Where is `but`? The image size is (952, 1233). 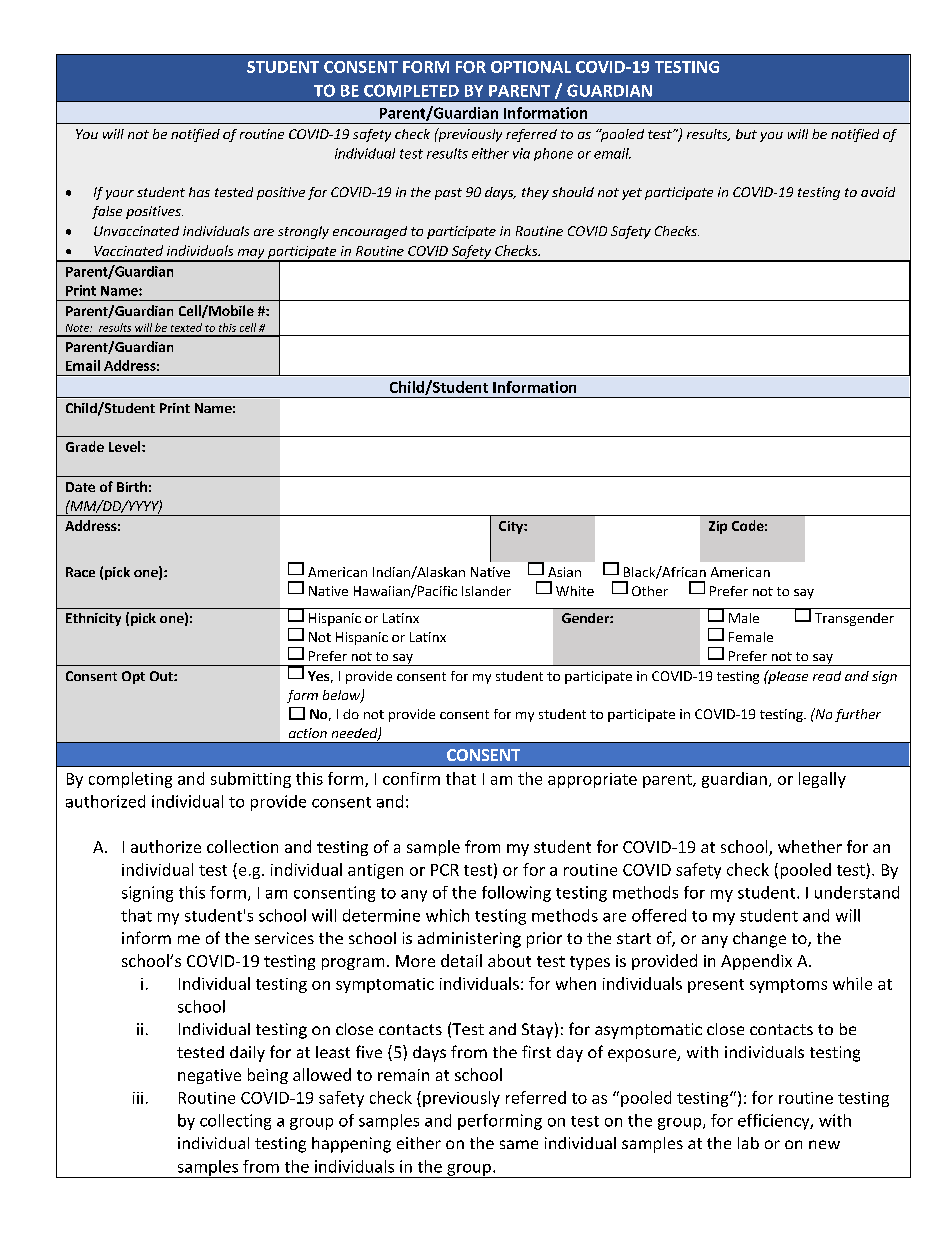 but is located at coordinates (746, 134).
